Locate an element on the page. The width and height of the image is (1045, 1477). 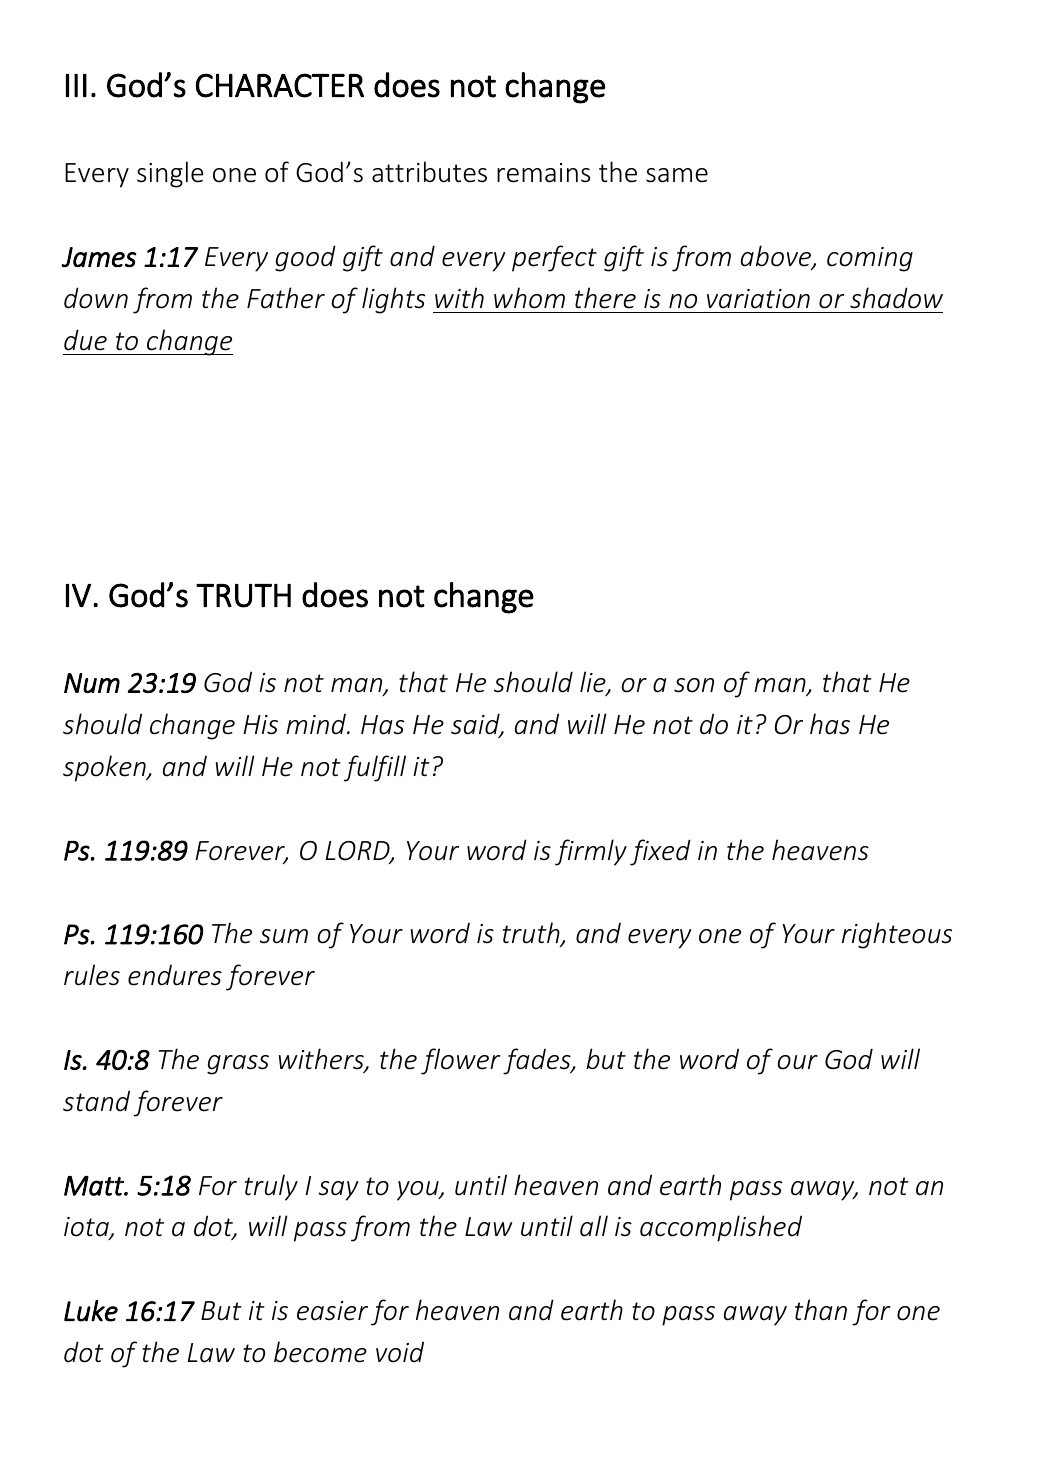
Luke is located at coordinates (91, 1311).
